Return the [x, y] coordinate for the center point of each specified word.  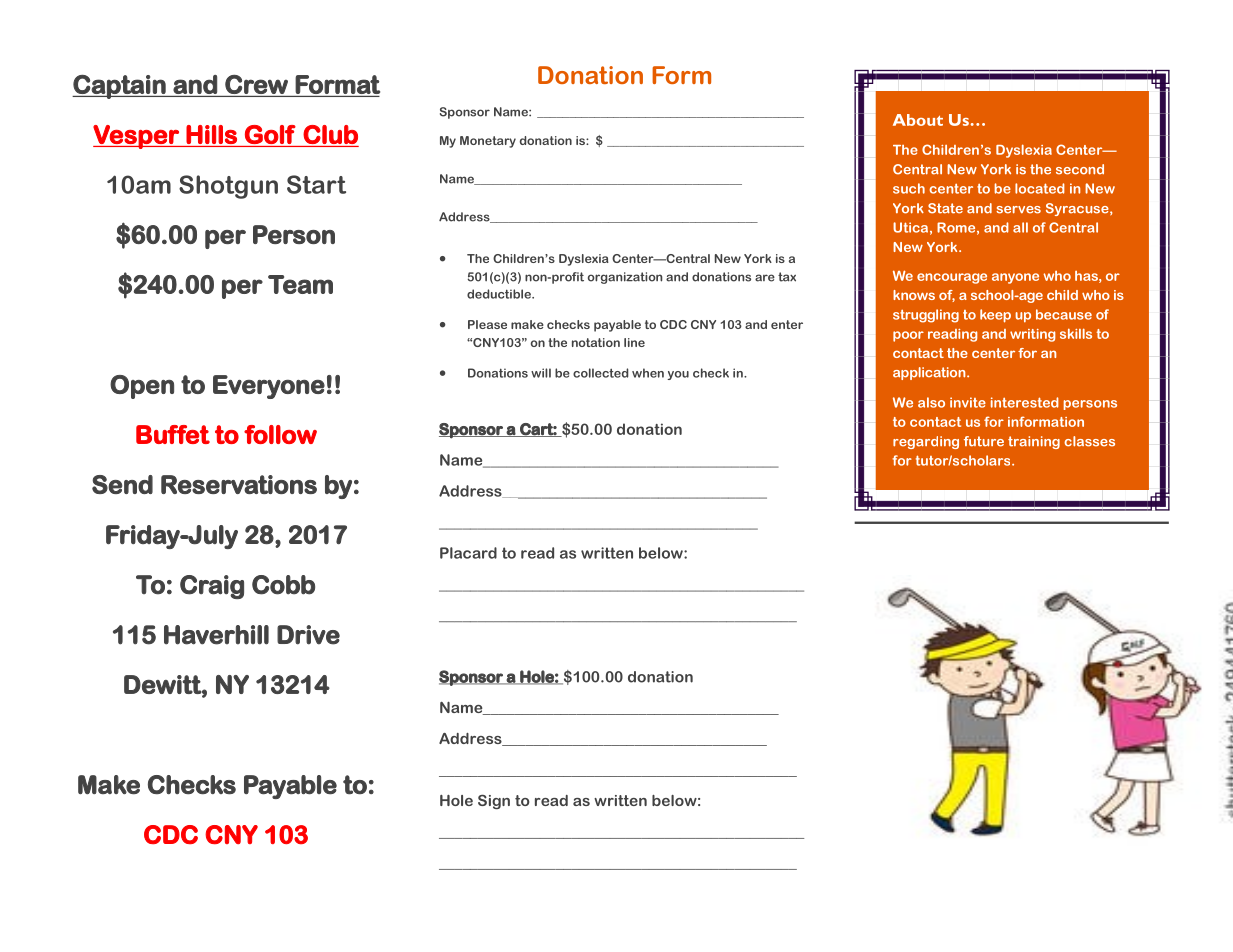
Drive [308, 635]
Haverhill [216, 635]
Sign [494, 801]
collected [601, 373]
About [918, 120]
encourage [952, 278]
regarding [926, 442]
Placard [468, 553]
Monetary [488, 142]
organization [625, 278]
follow [280, 434]
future [984, 441]
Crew [256, 84]
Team [300, 284]
